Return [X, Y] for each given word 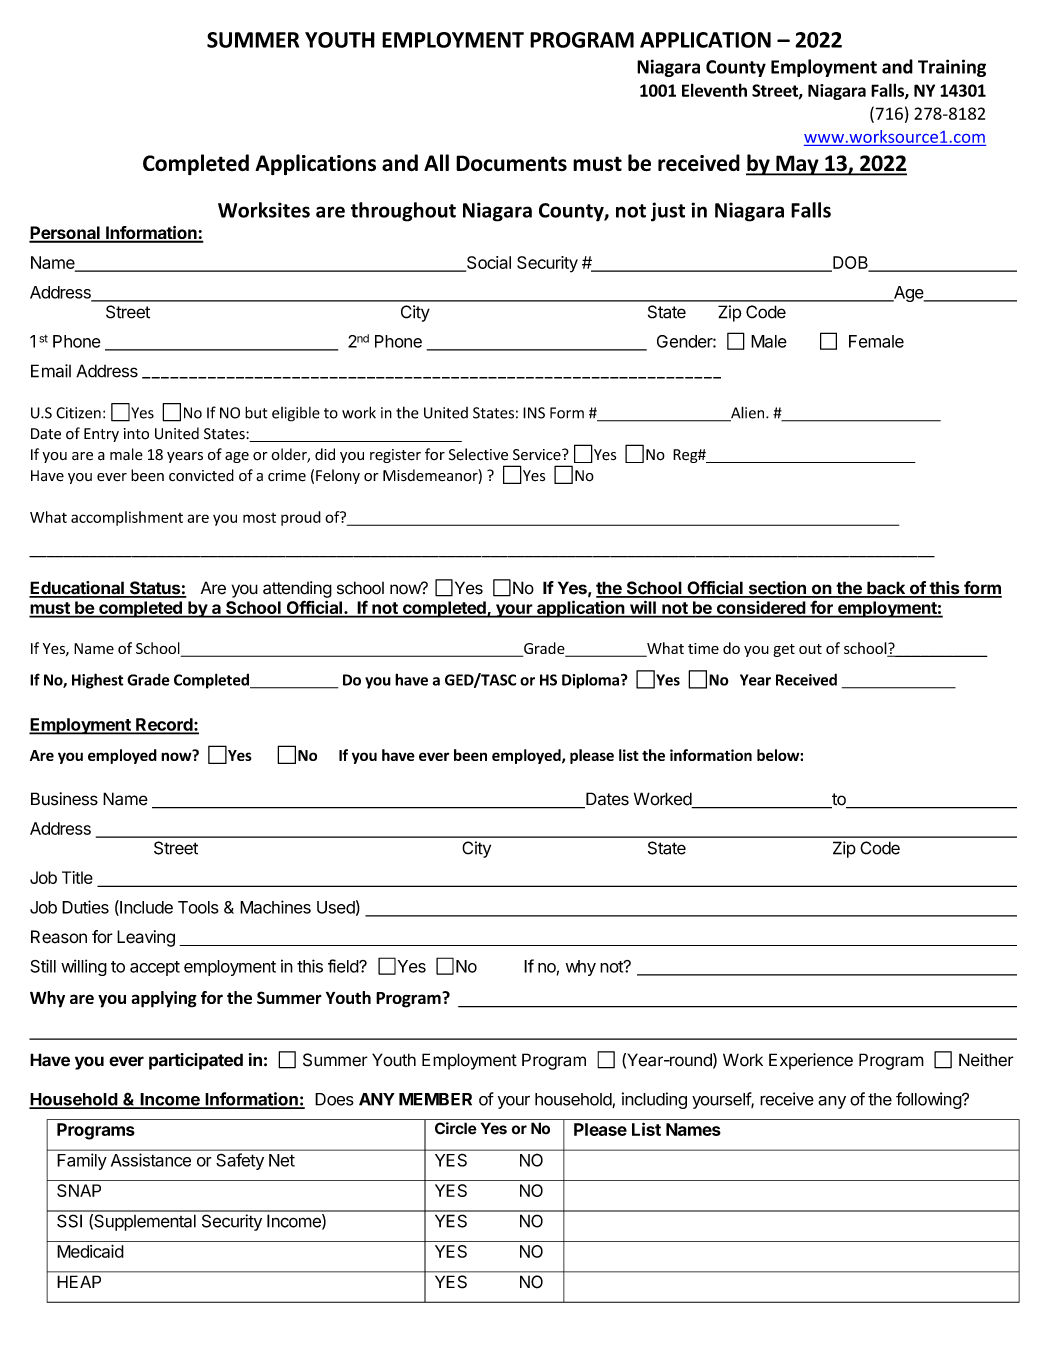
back [886, 589]
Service [538, 455]
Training [952, 68]
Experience [811, 1061]
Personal [65, 234]
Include [145, 908]
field [344, 966]
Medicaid [90, 1251]
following [929, 1100]
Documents [511, 163]
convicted [201, 475]
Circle [456, 1128]
